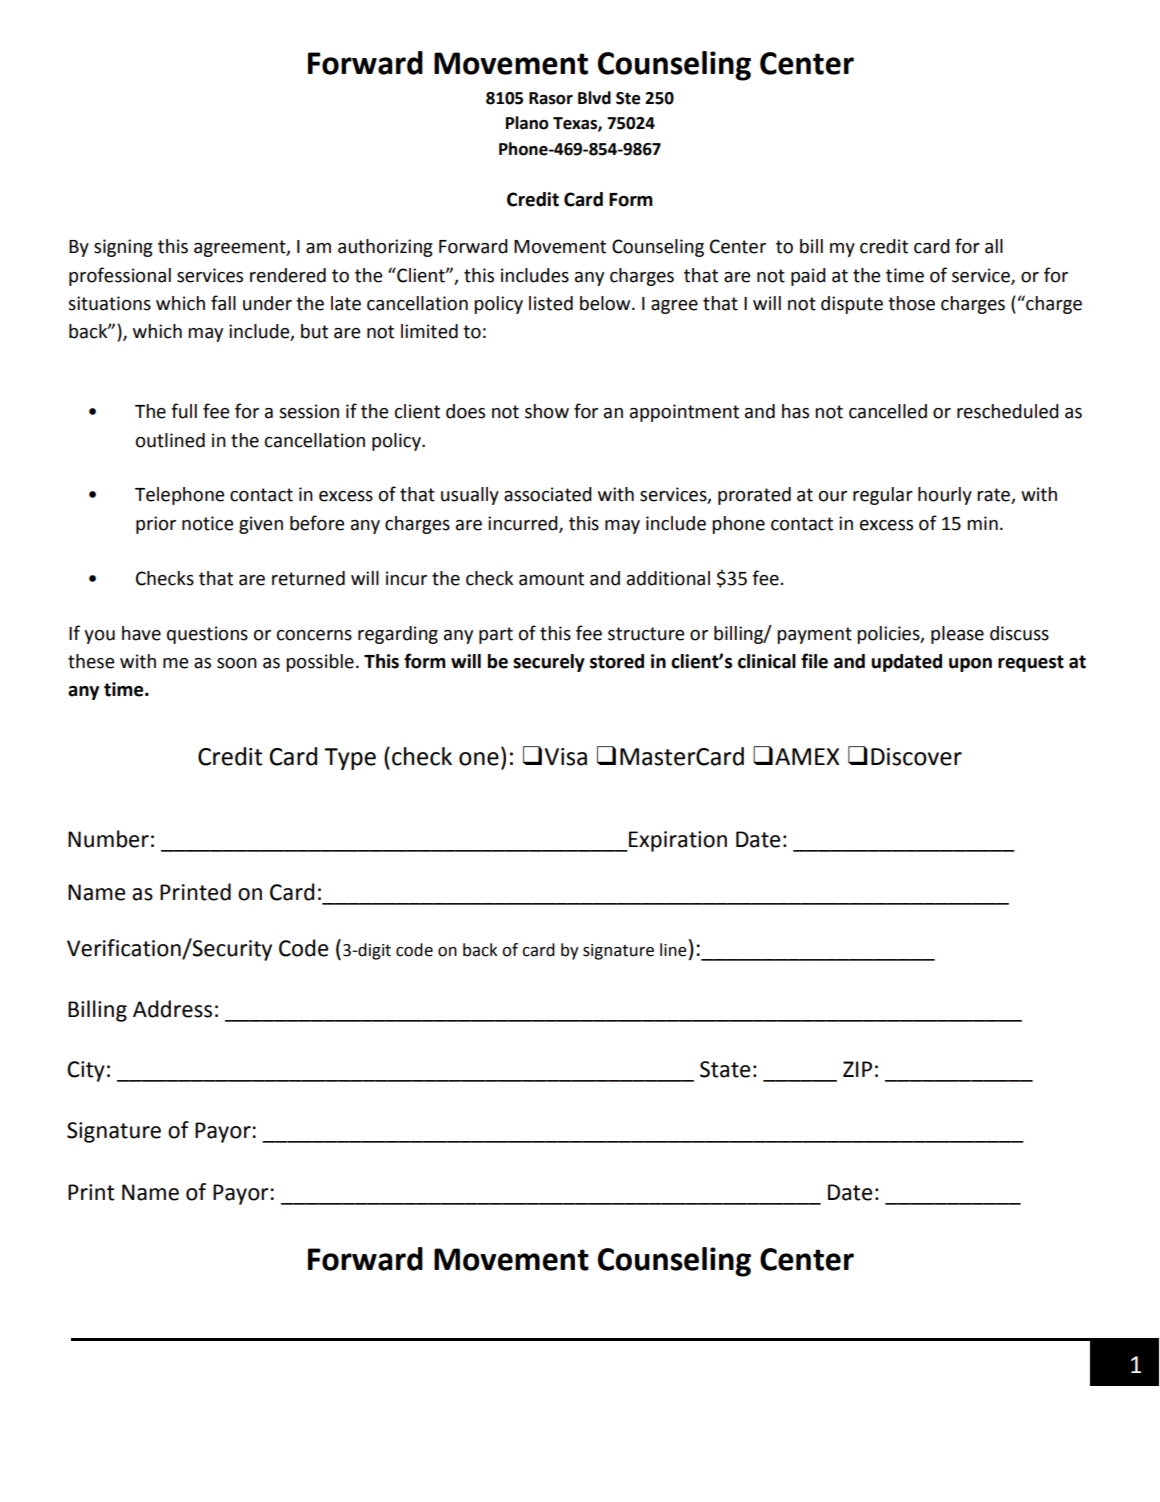 The image size is (1160, 1502). Describe the element at coordinates (237, 663) in the screenshot. I see `soon` at that location.
